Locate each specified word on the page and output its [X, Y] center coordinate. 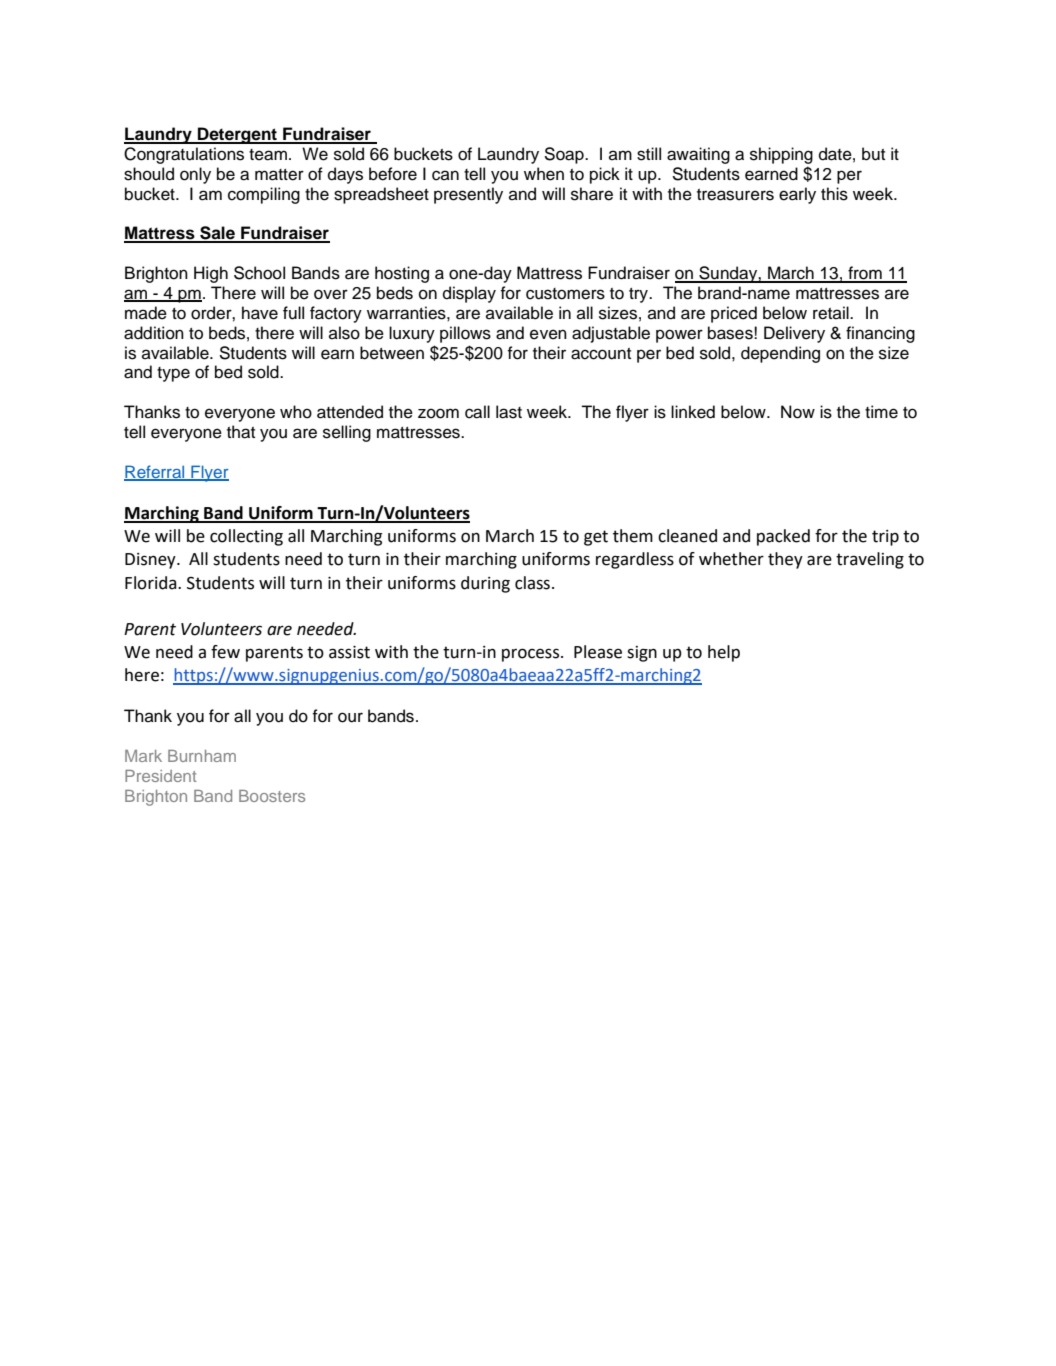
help [724, 653]
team [268, 155]
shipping [781, 155]
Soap [565, 155]
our [350, 717]
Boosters [272, 796]
